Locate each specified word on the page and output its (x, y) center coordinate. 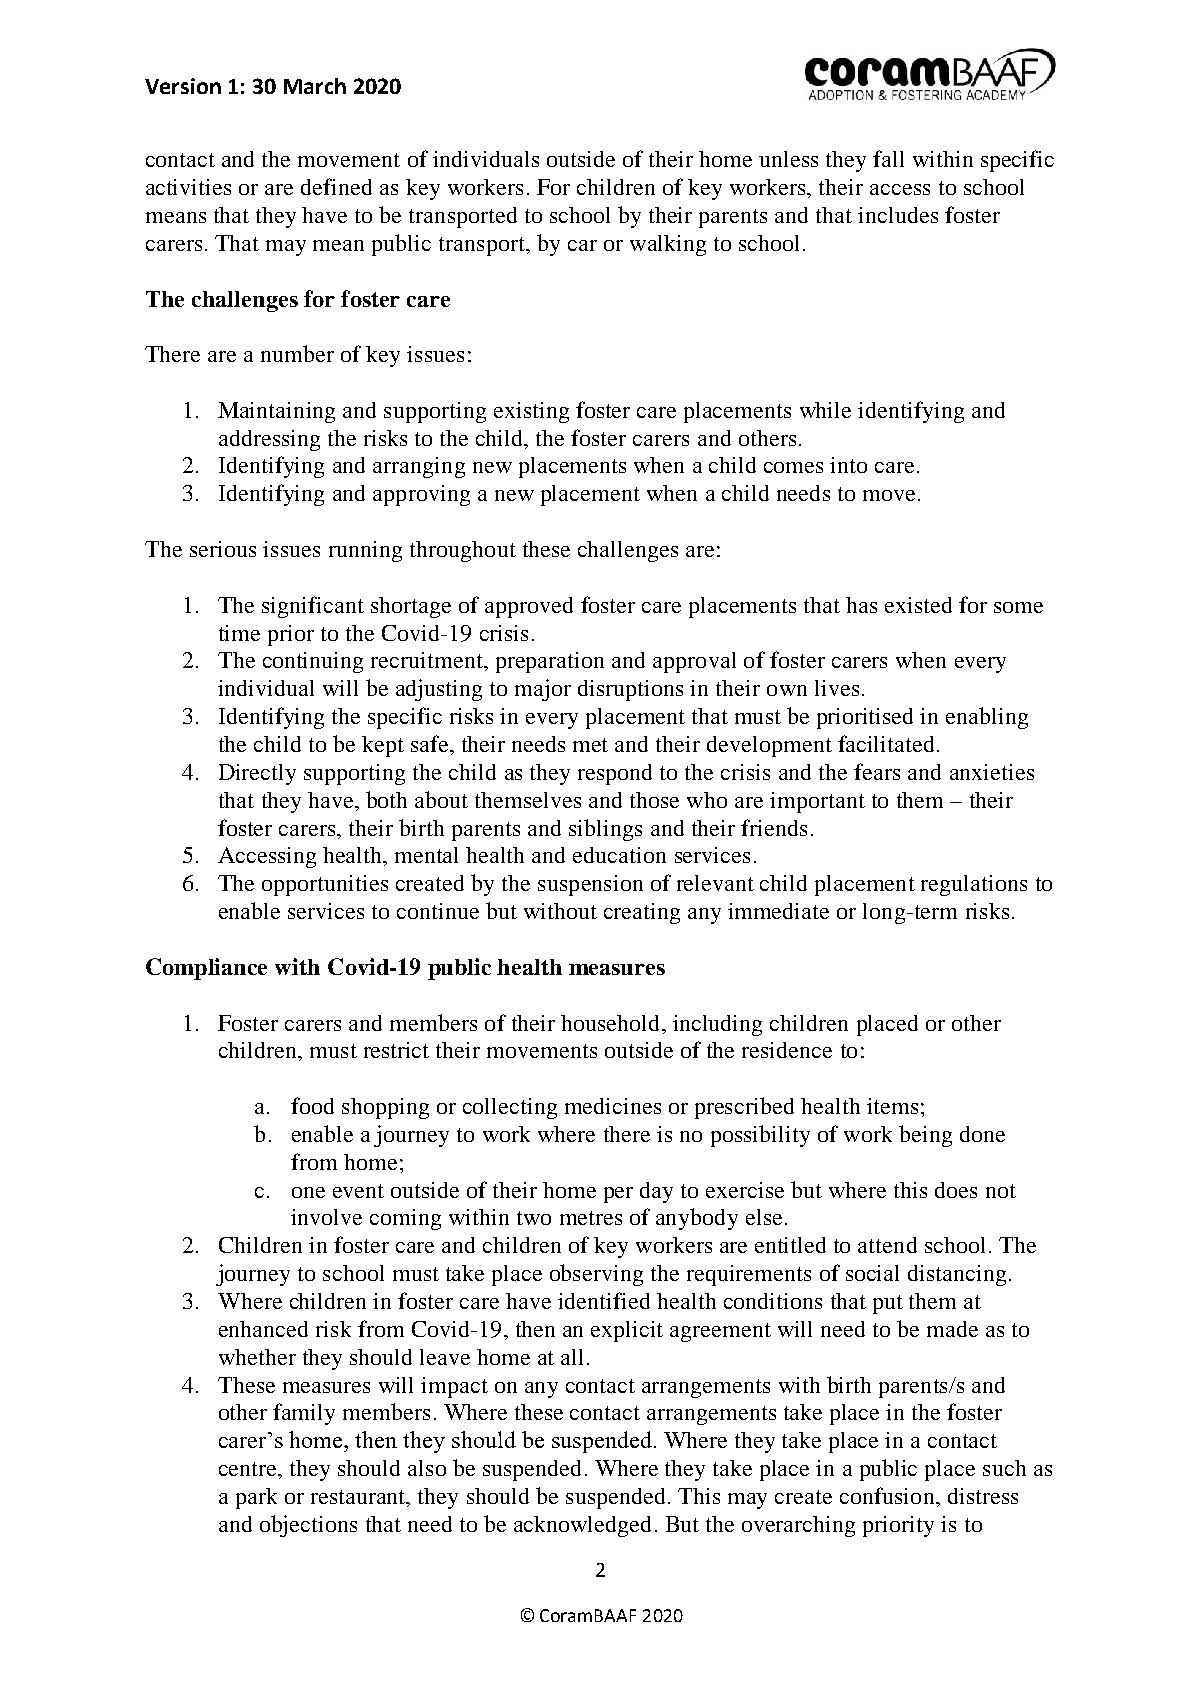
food (312, 1105)
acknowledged (582, 1526)
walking (668, 245)
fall (888, 158)
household (612, 1023)
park (256, 1498)
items (892, 1106)
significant (313, 607)
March (315, 86)
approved (529, 607)
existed (918, 605)
